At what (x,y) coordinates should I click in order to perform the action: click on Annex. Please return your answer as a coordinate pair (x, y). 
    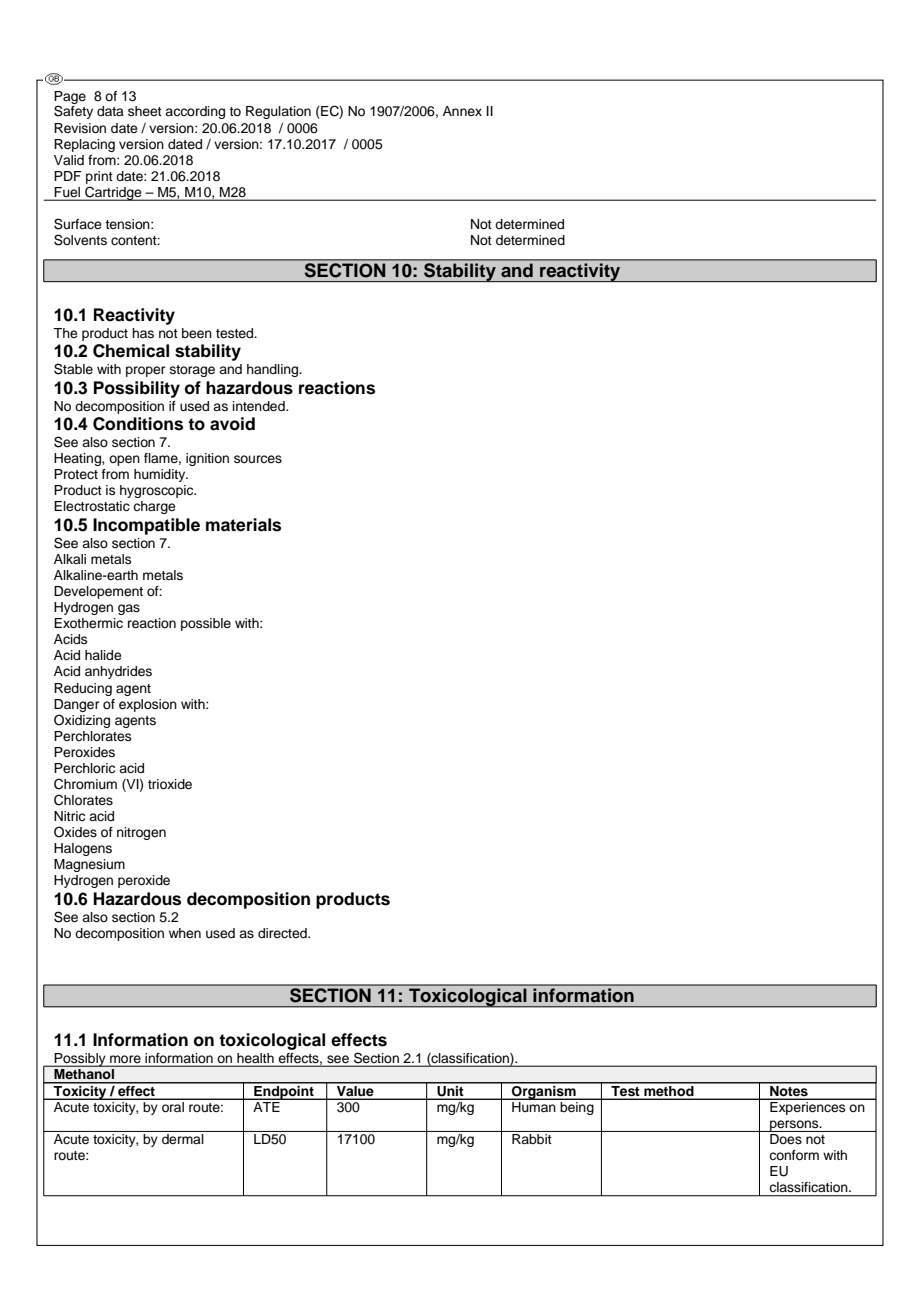
    Looking at the image, I should click on (462, 111).
